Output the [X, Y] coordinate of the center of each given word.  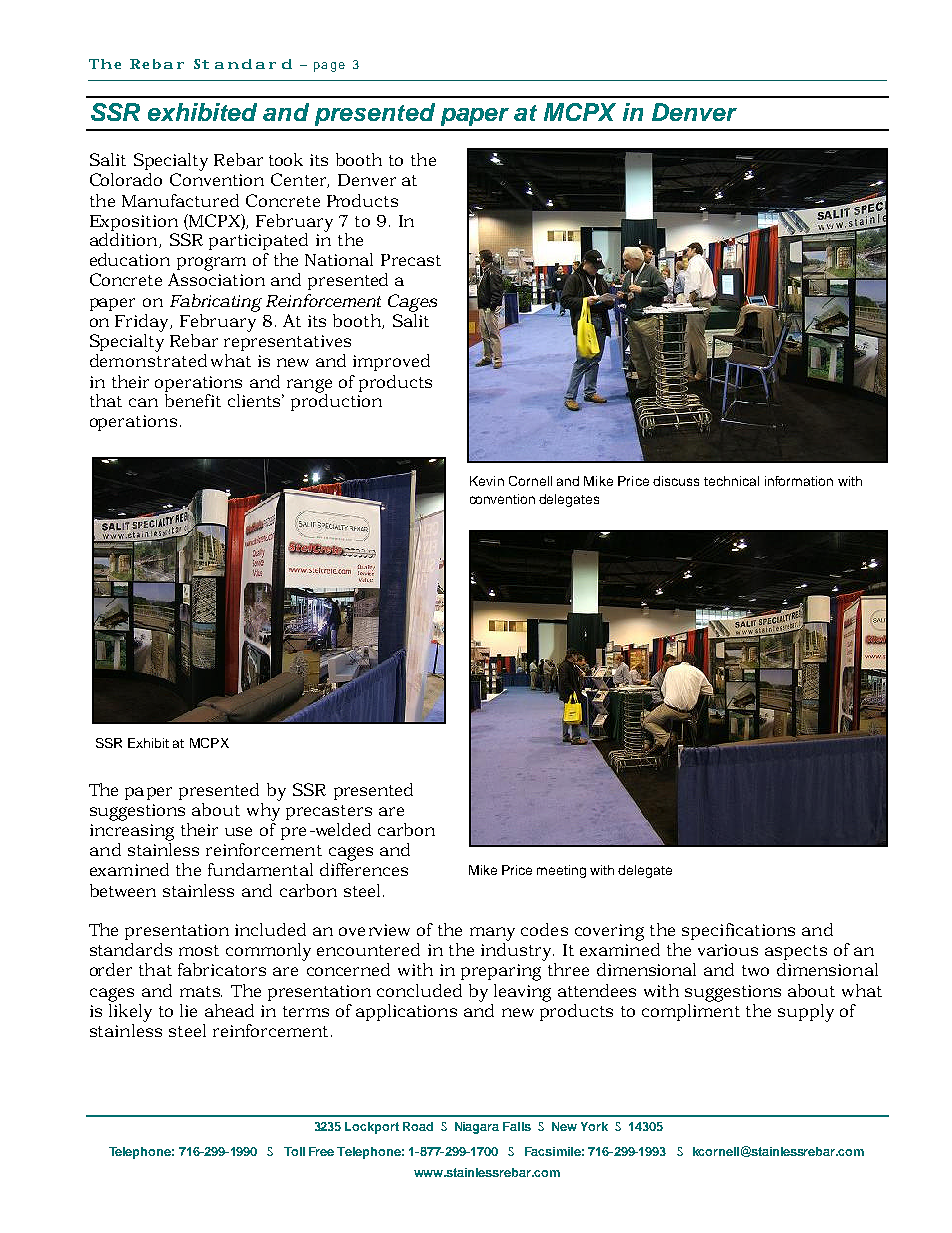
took [286, 159]
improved [391, 362]
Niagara [477, 1128]
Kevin [487, 481]
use [238, 831]
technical [731, 481]
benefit [193, 400]
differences [364, 868]
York [594, 1126]
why [263, 812]
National [339, 259]
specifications [738, 931]
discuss [676, 481]
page [329, 67]
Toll [294, 1151]
